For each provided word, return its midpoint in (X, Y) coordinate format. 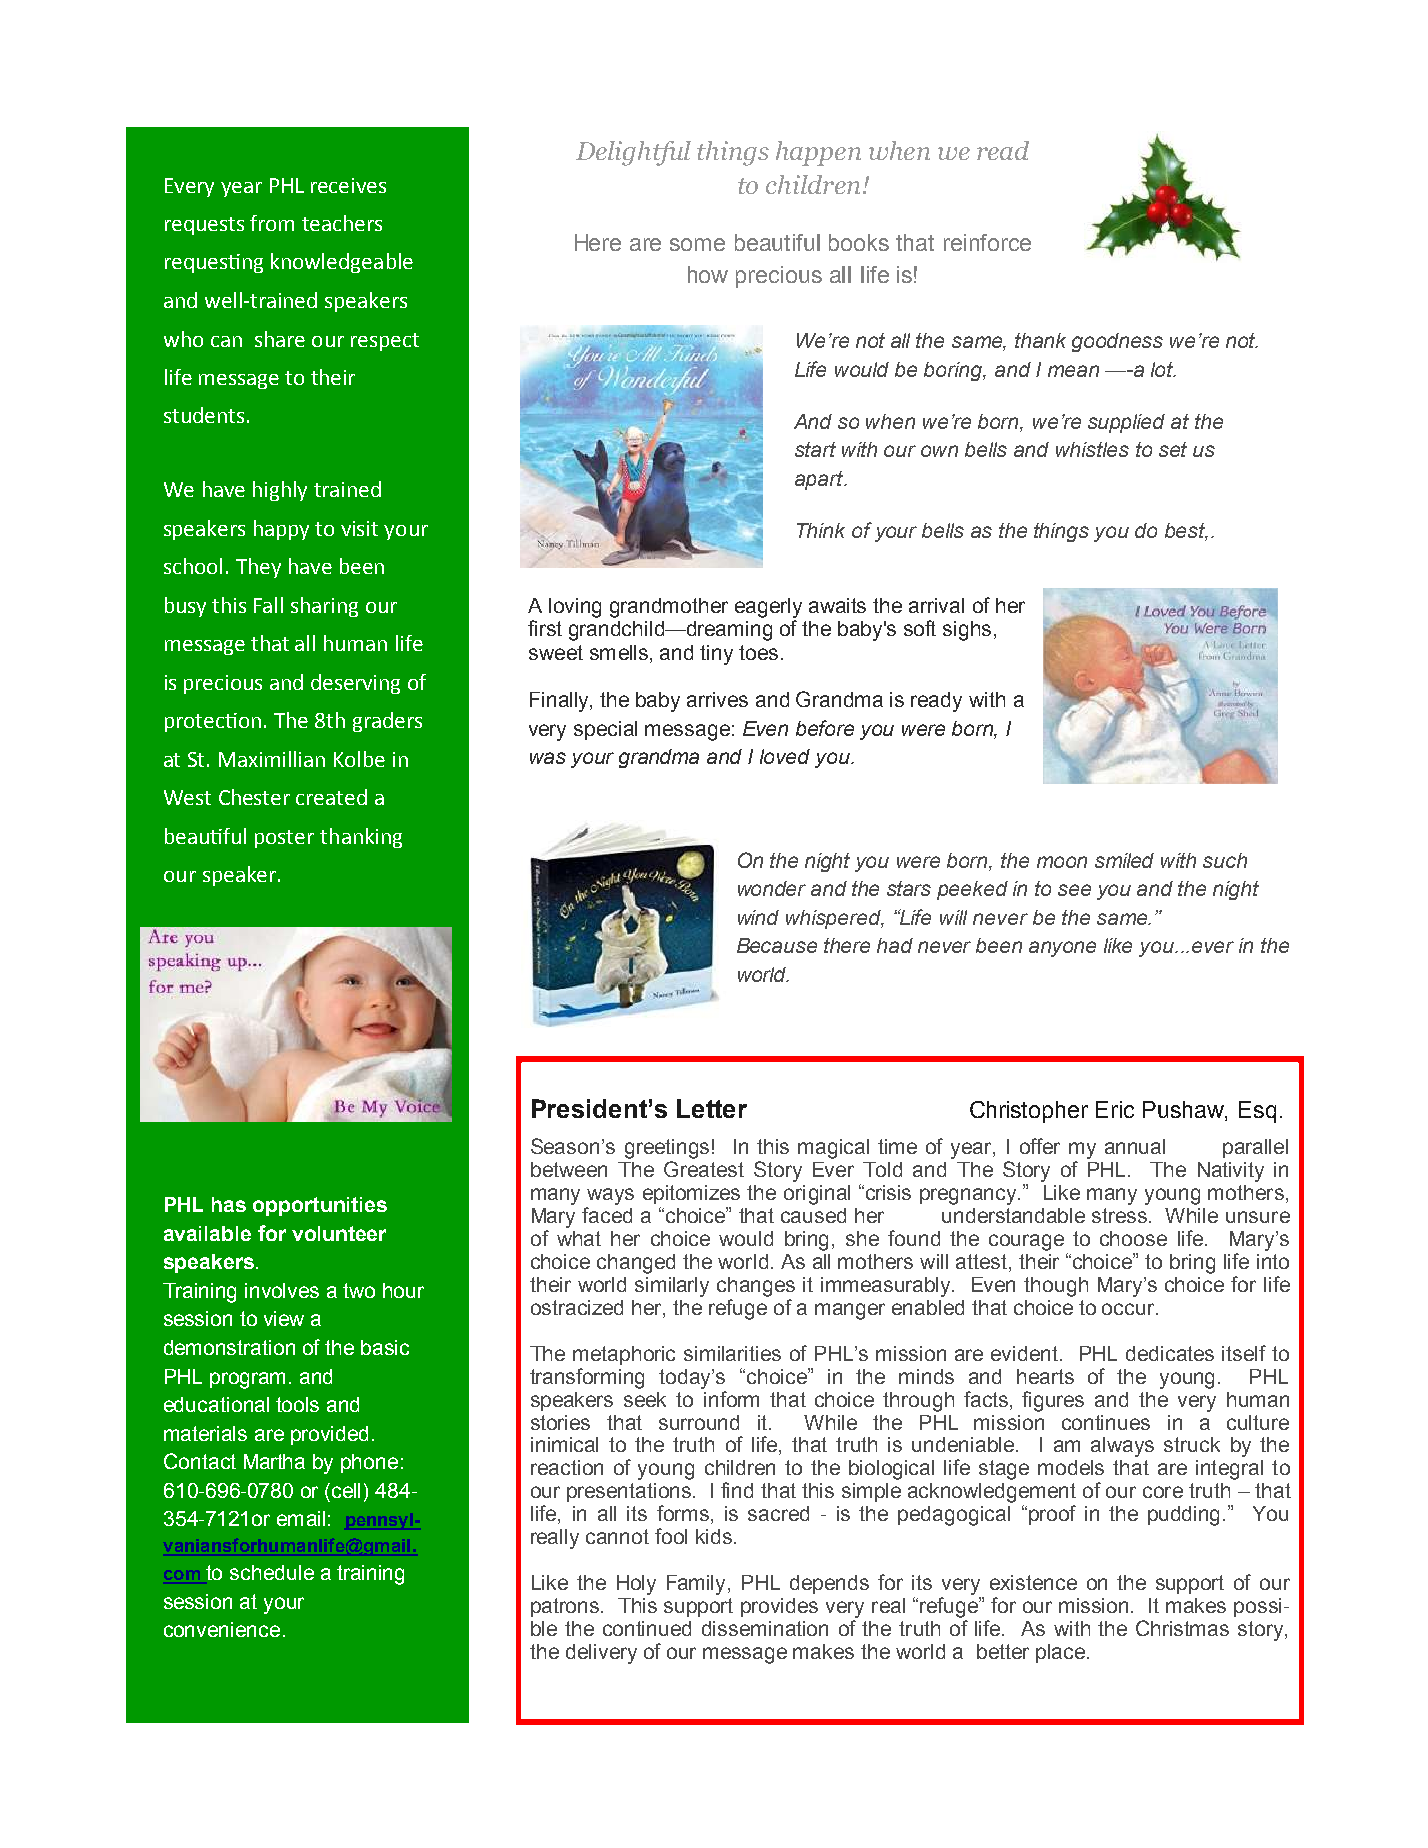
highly (280, 491)
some (697, 244)
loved (785, 756)
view (284, 1318)
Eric (1115, 1109)
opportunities (320, 1206)
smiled (1124, 860)
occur (1129, 1309)
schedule (272, 1572)
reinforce (987, 242)
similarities (732, 1353)
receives (348, 185)
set (1173, 449)
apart (820, 480)
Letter (712, 1108)
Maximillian (272, 759)
